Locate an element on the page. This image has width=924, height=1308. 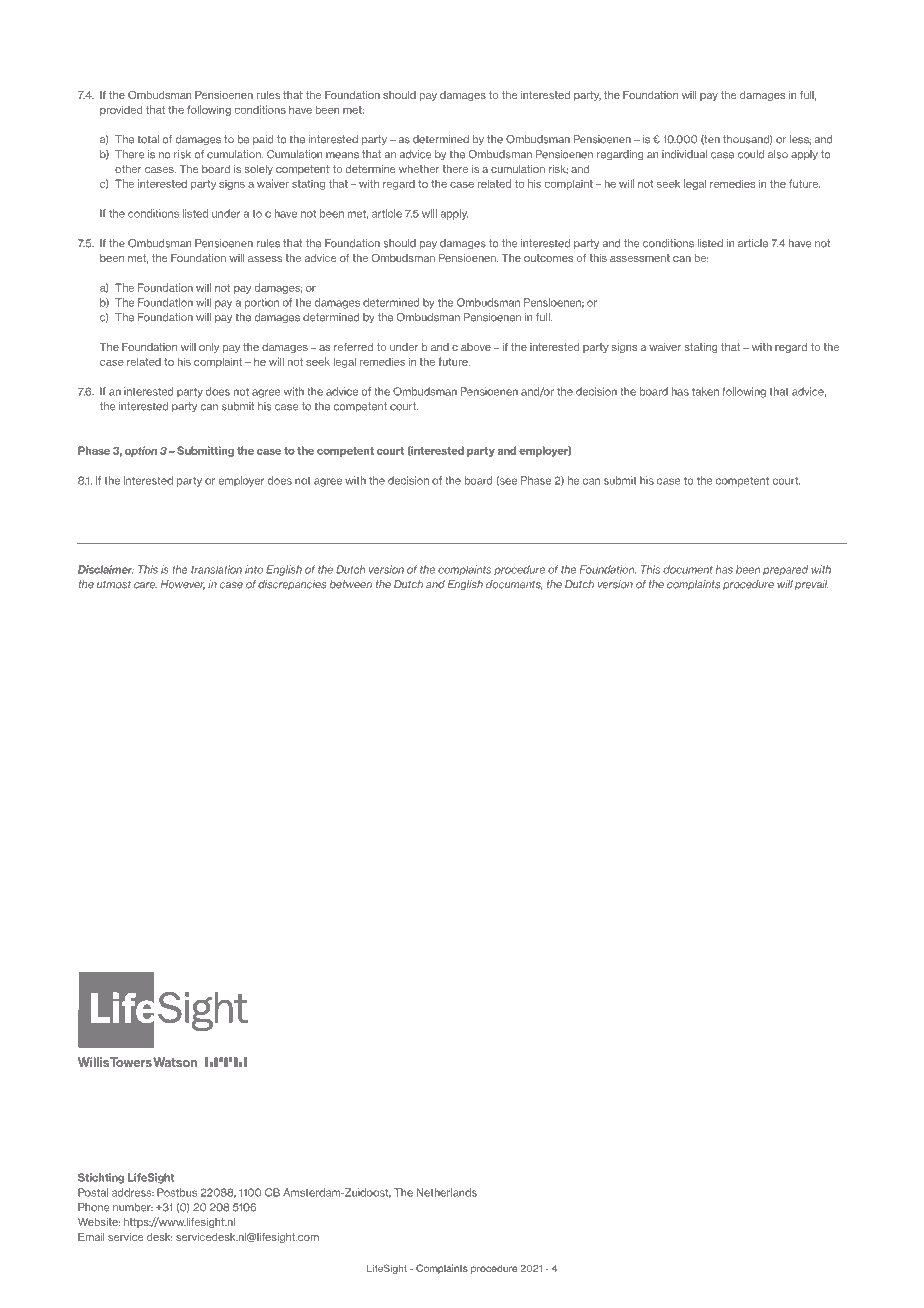
discrepancies is located at coordinates (292, 585).
